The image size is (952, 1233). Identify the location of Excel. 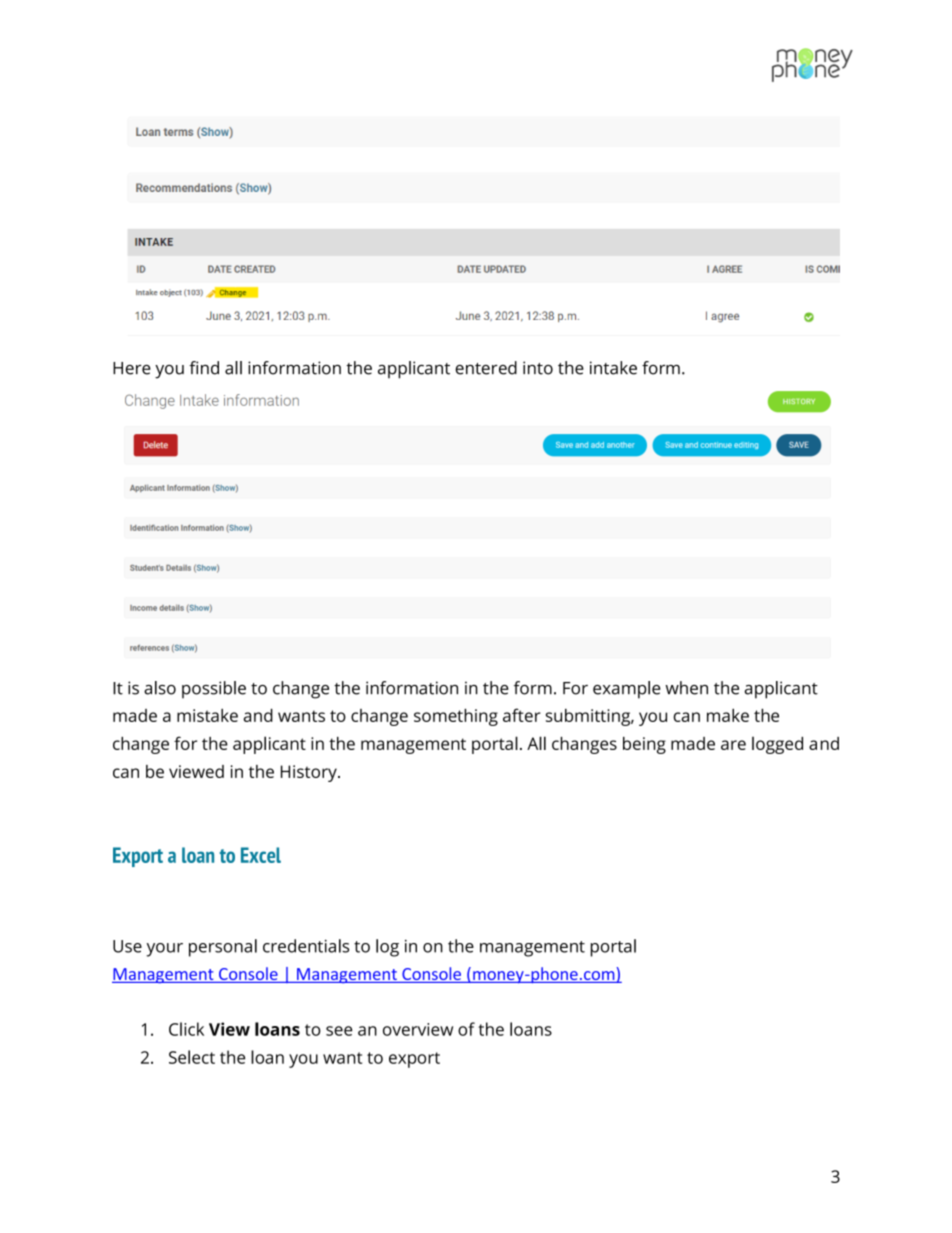
(261, 855).
